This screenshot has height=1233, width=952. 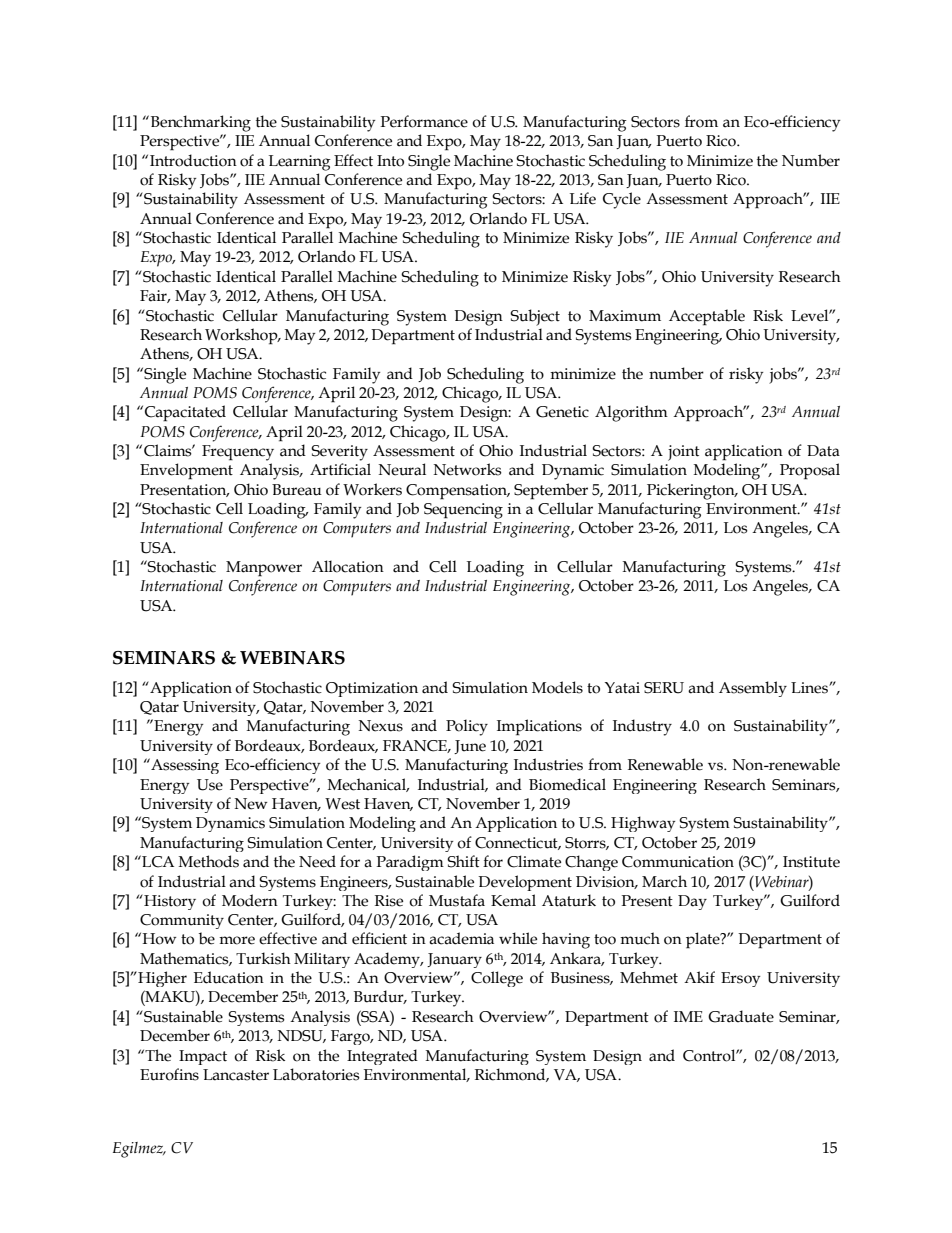 I want to click on Cycle, so click(x=622, y=200).
